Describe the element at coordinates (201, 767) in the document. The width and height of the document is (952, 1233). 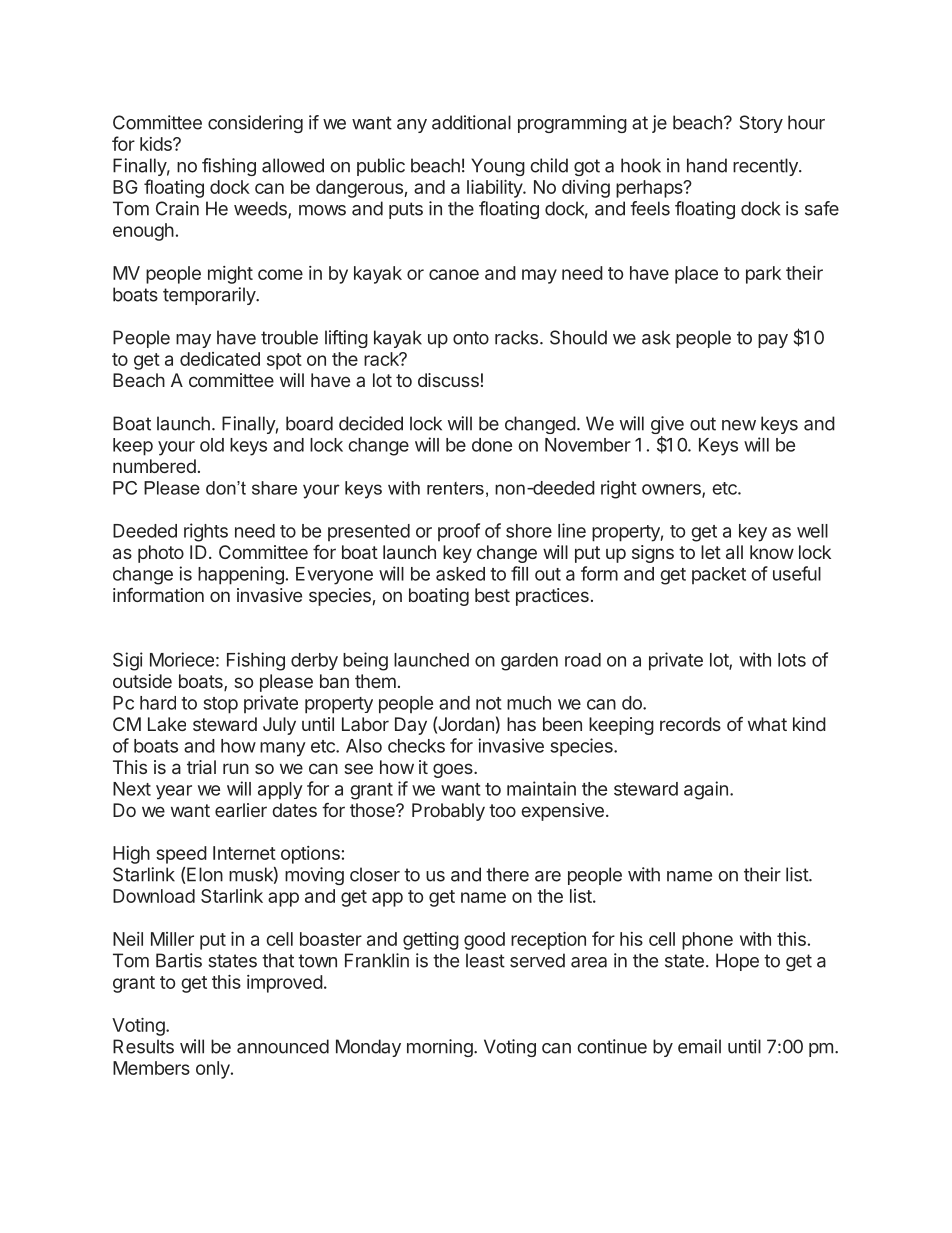
I see `trial` at that location.
